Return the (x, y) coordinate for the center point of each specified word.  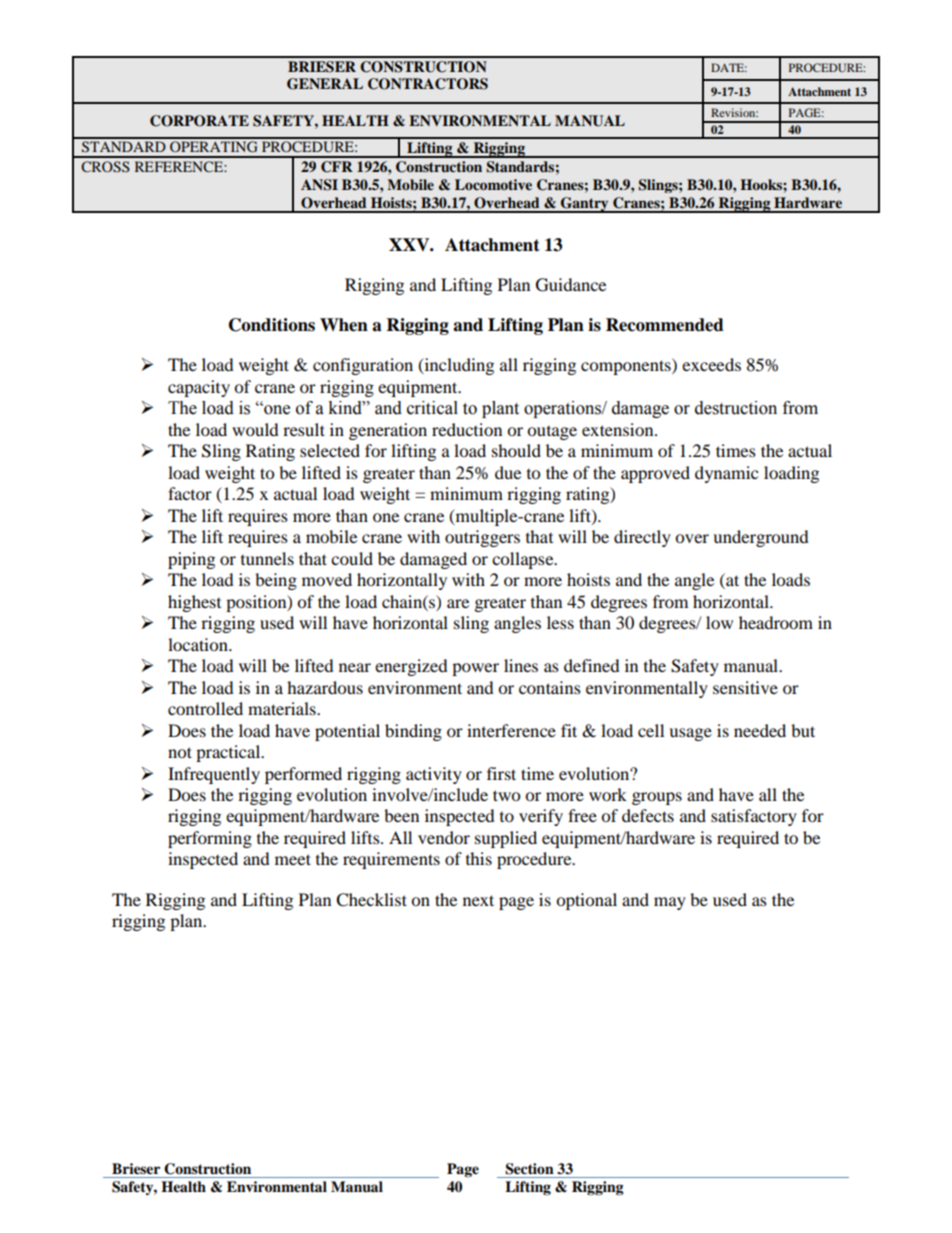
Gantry (585, 205)
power (475, 669)
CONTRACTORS (428, 84)
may (670, 903)
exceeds (711, 364)
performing (210, 839)
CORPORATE (199, 121)
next (478, 900)
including (458, 366)
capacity (199, 388)
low (719, 622)
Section (529, 1169)
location (199, 644)
